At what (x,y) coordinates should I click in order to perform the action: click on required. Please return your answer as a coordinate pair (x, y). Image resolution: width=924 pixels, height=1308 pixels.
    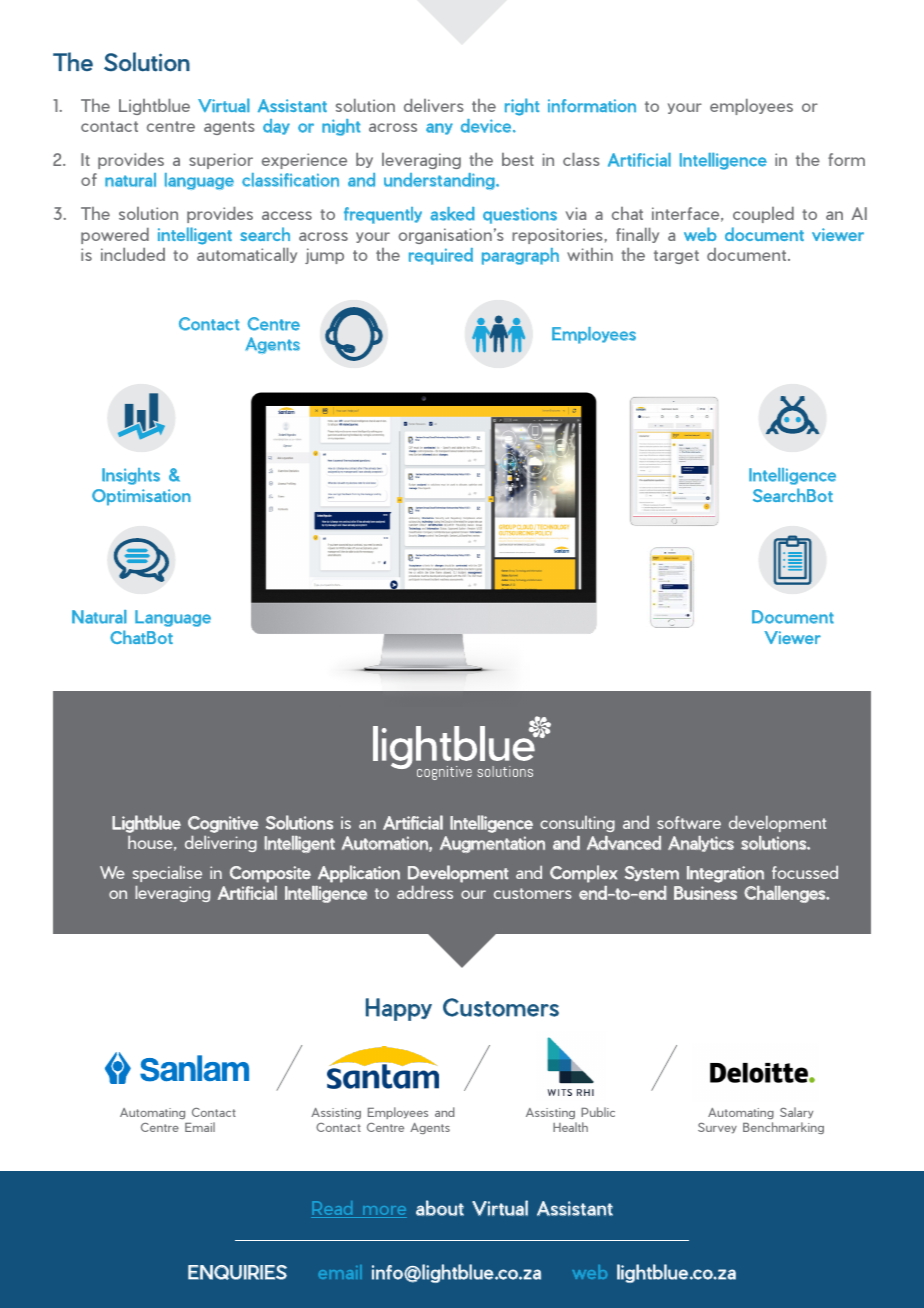
    Looking at the image, I should click on (441, 256).
